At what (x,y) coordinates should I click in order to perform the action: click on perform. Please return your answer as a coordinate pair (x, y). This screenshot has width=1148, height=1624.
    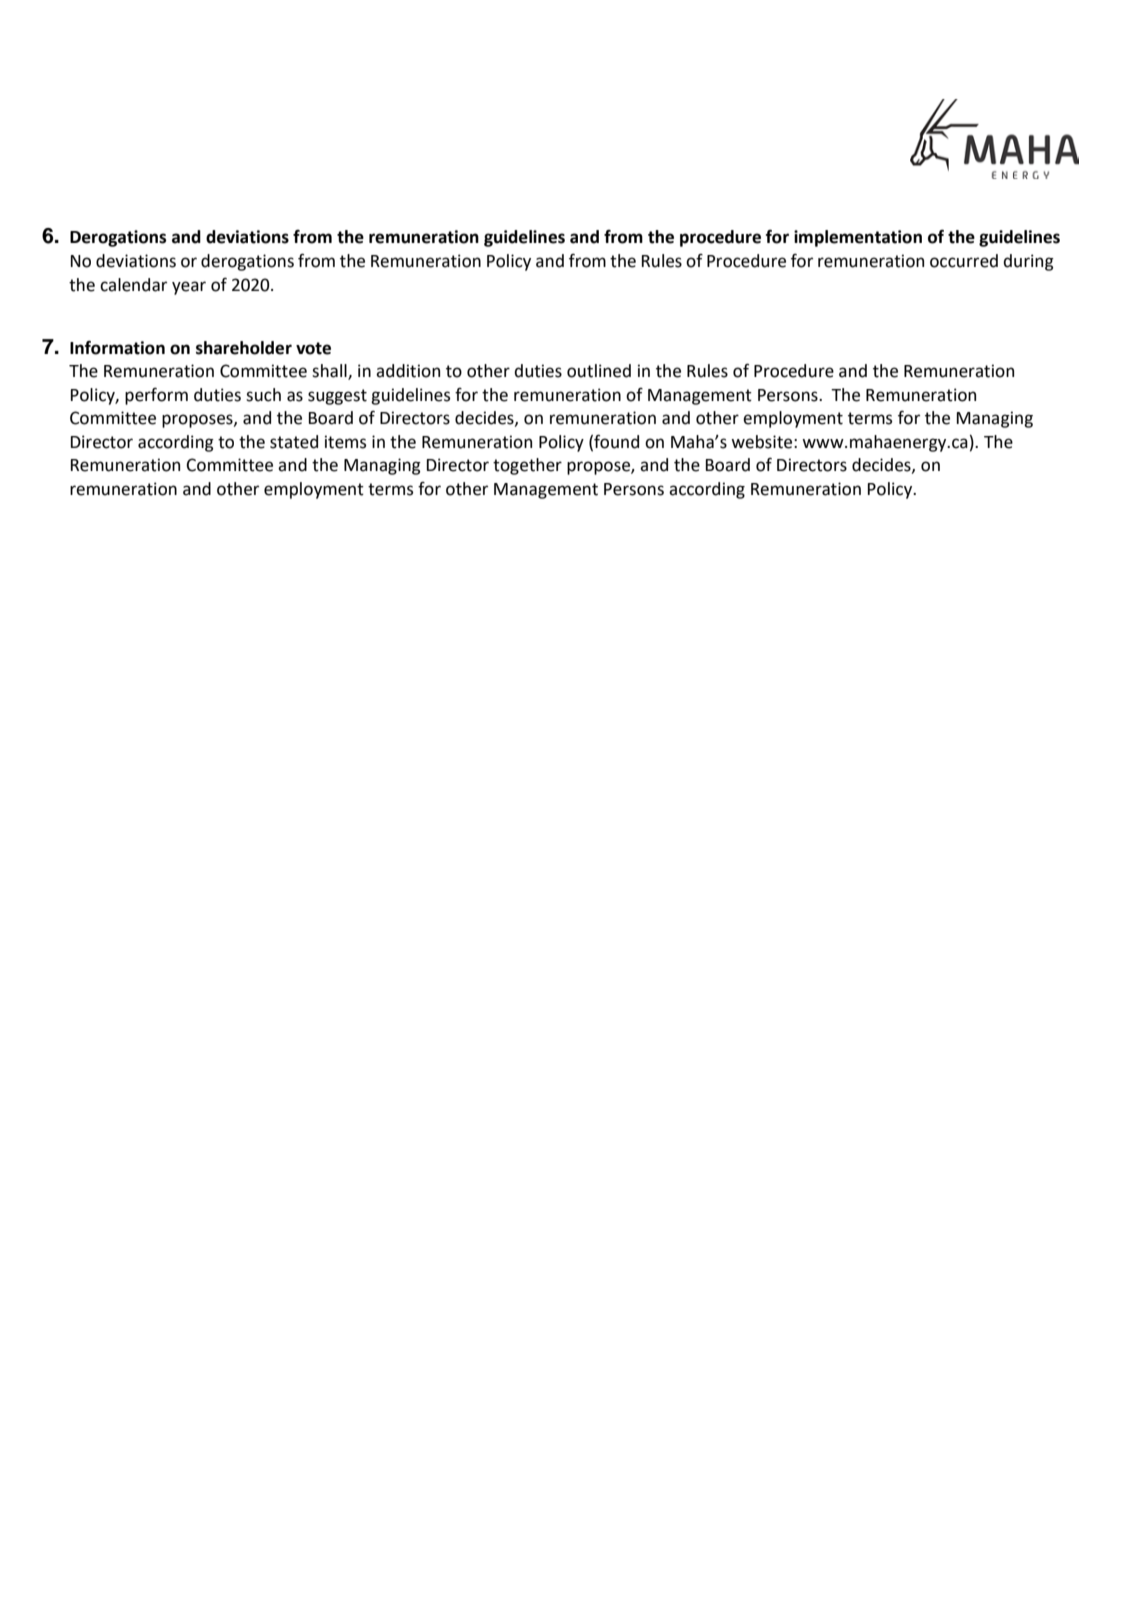
    Looking at the image, I should click on (156, 396).
